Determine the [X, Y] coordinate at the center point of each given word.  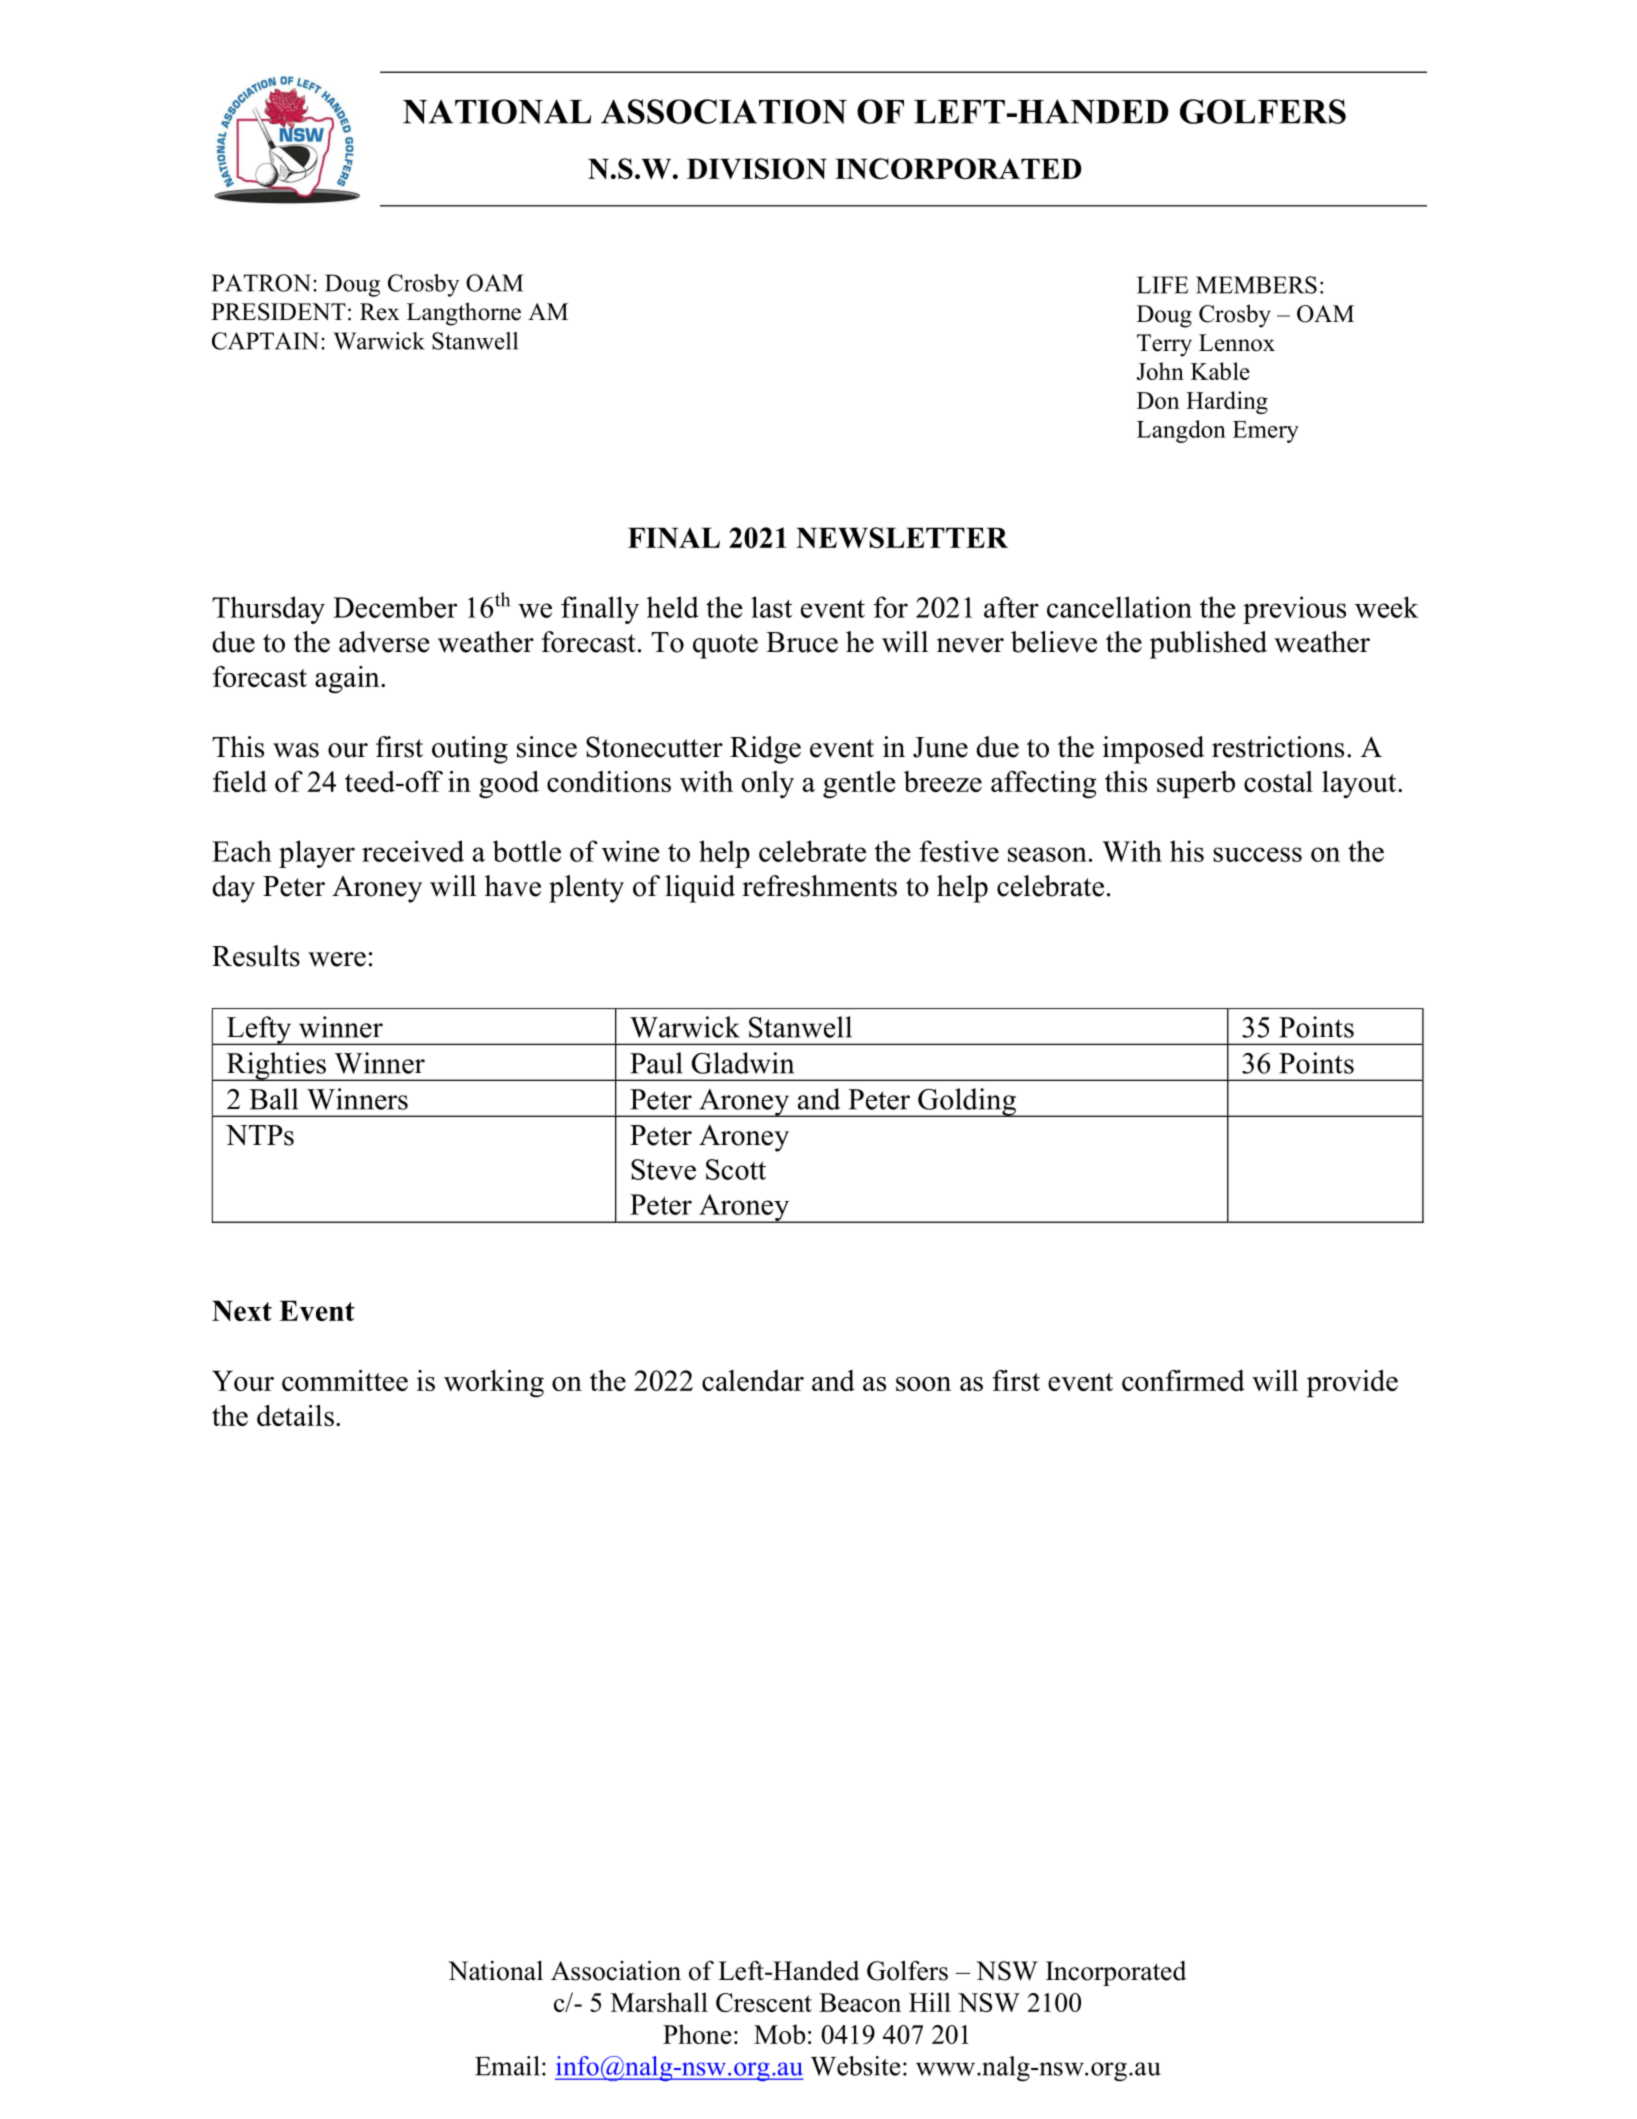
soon [923, 1384]
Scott [736, 1169]
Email [507, 2066]
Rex [380, 312]
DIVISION [757, 168]
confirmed [1183, 1380]
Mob [779, 2034]
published [1208, 645]
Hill [930, 2002]
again [348, 680]
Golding [967, 1102]
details [295, 1415]
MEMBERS [1256, 285]
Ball [273, 1099]
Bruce [802, 642]
